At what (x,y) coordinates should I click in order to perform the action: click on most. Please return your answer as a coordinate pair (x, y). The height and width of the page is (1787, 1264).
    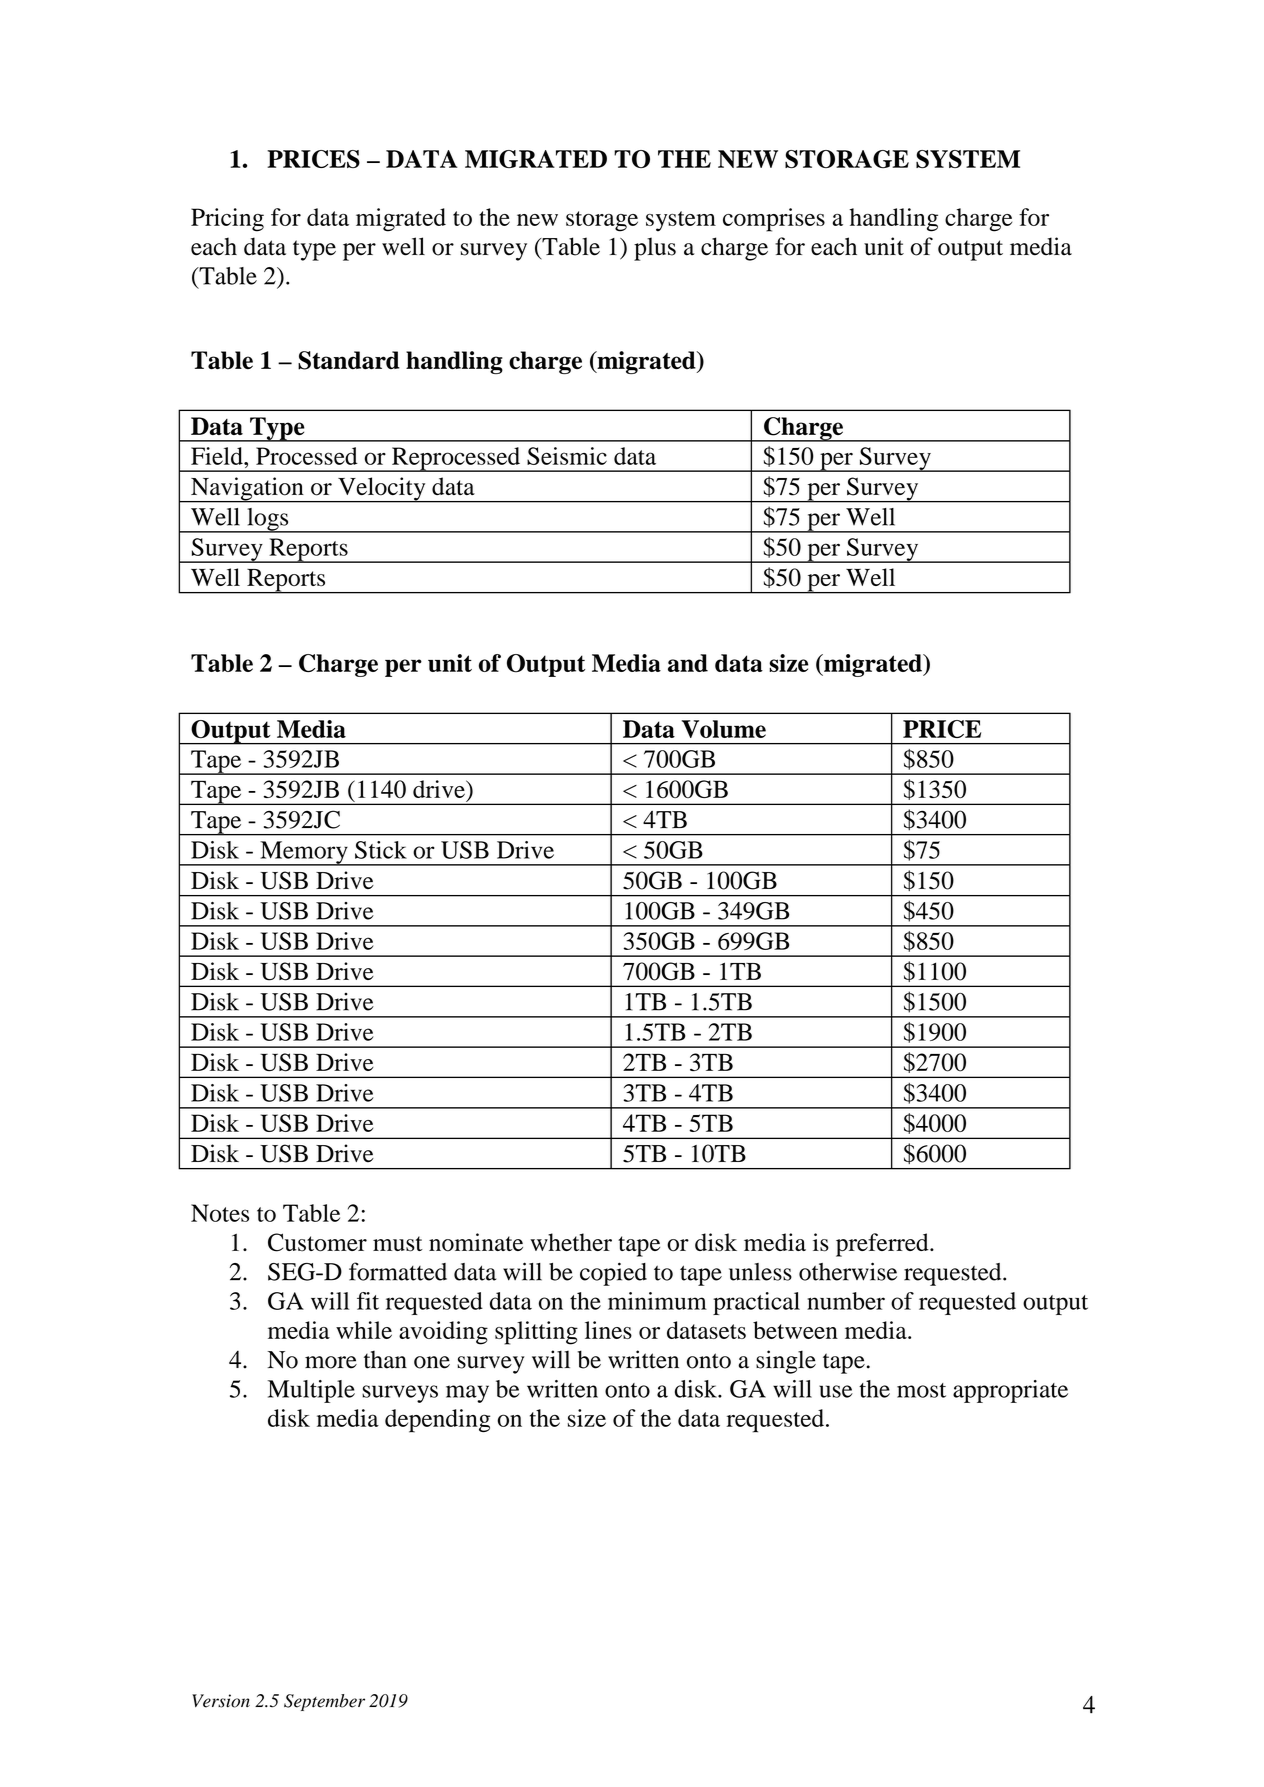
    Looking at the image, I should click on (921, 1390).
